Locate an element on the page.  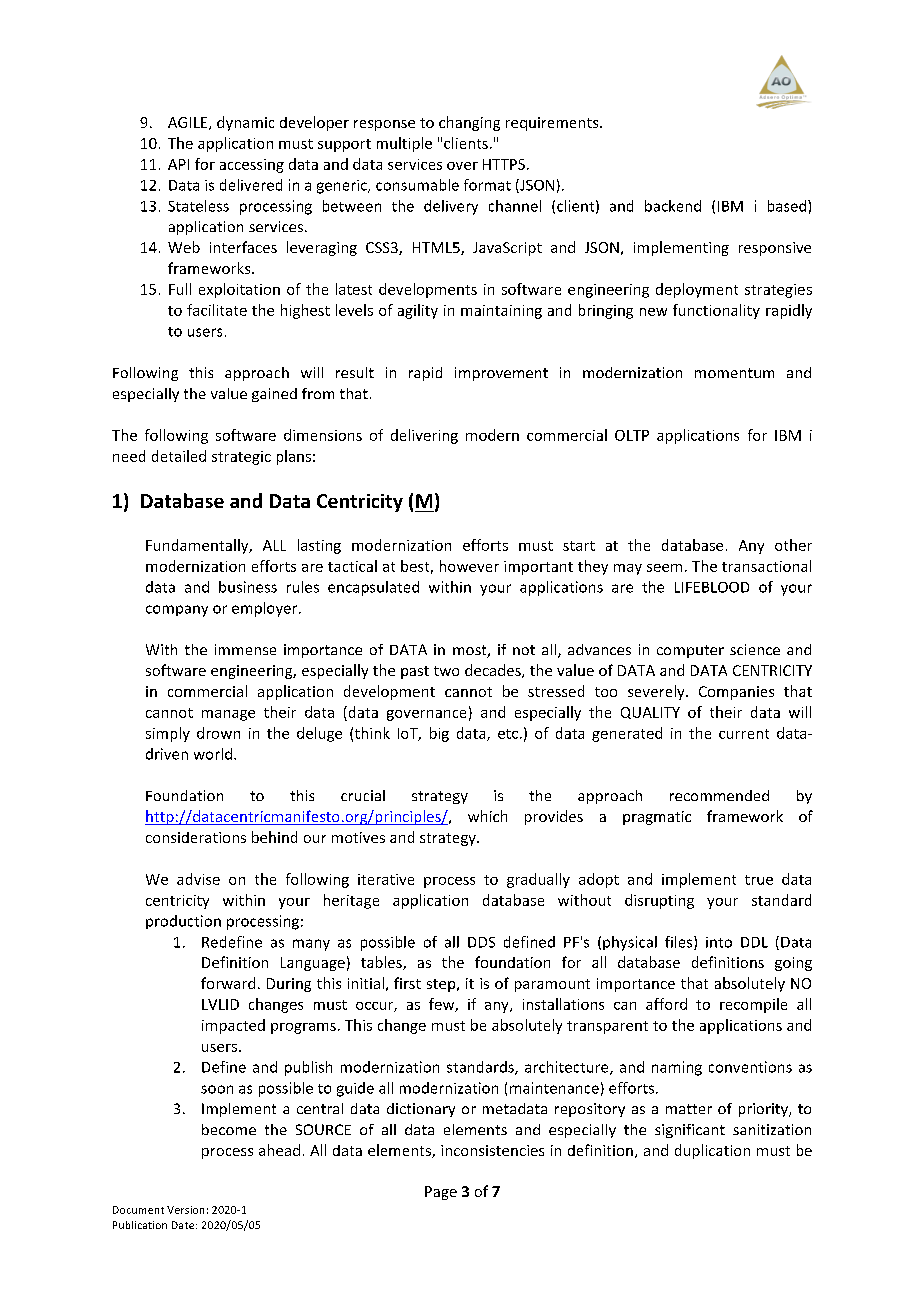
strategic is located at coordinates (241, 458).
